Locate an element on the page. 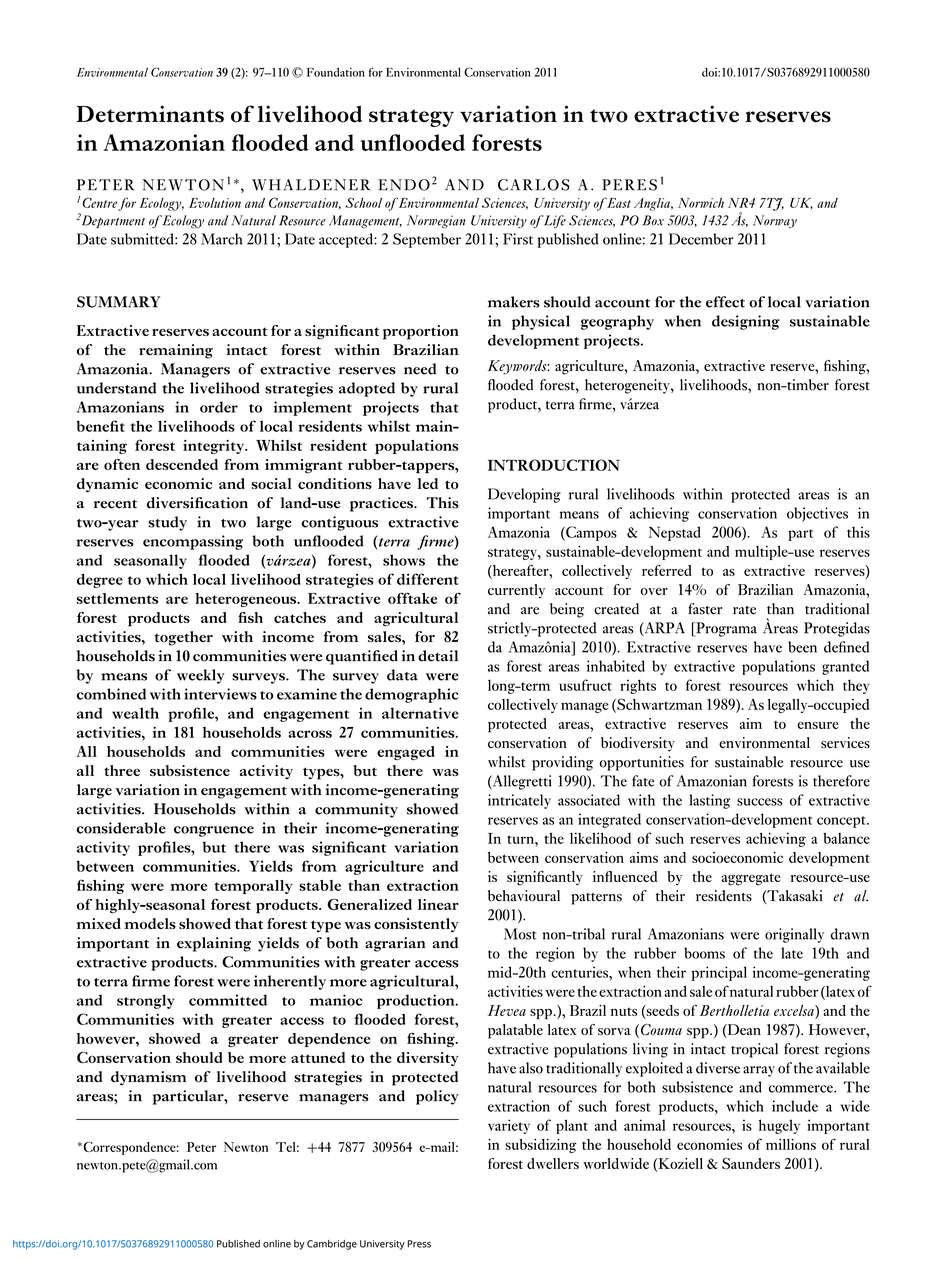  ensure is located at coordinates (818, 725).
